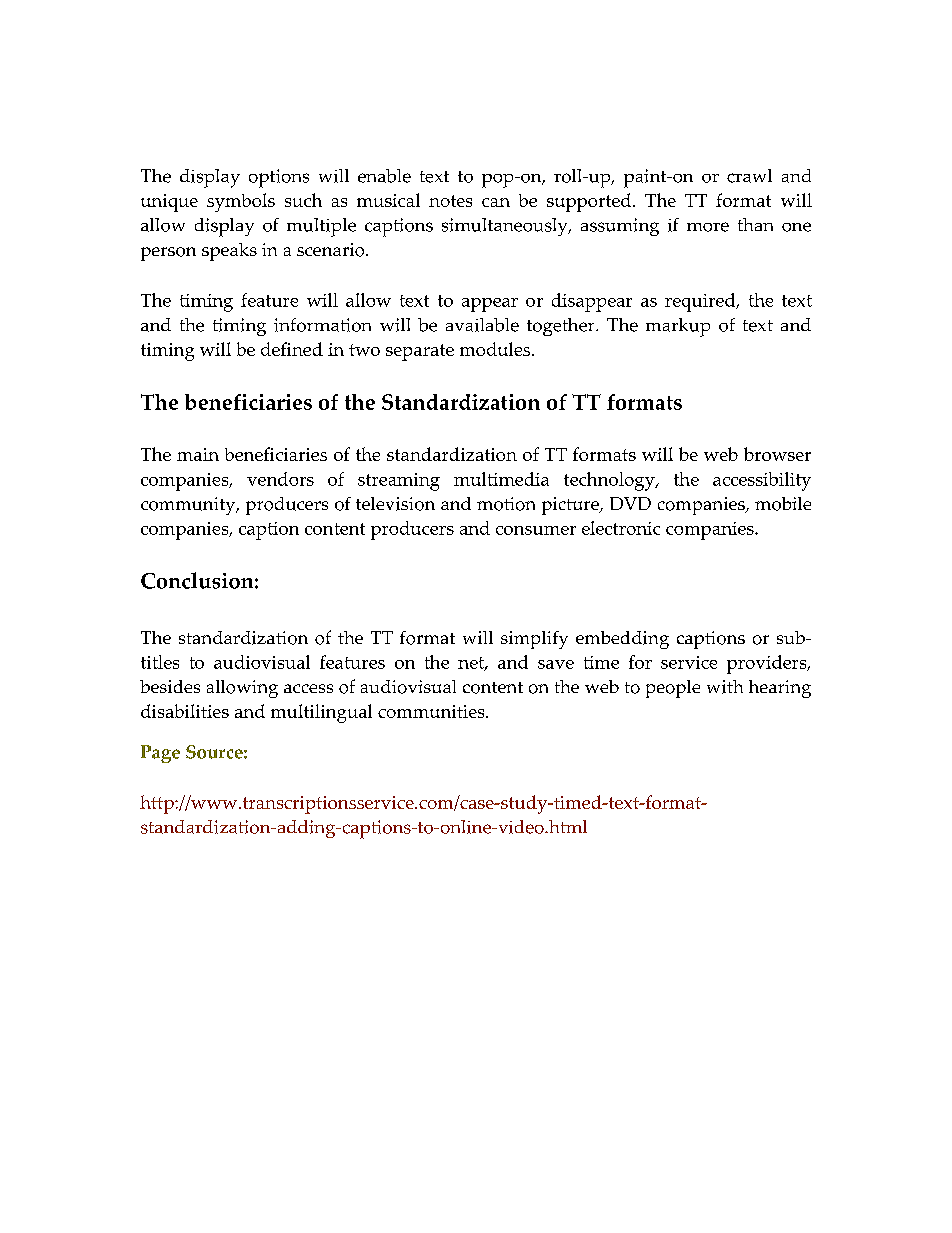 This image has height=1233, width=952. Describe the element at coordinates (749, 176) in the image. I see `crawl` at that location.
